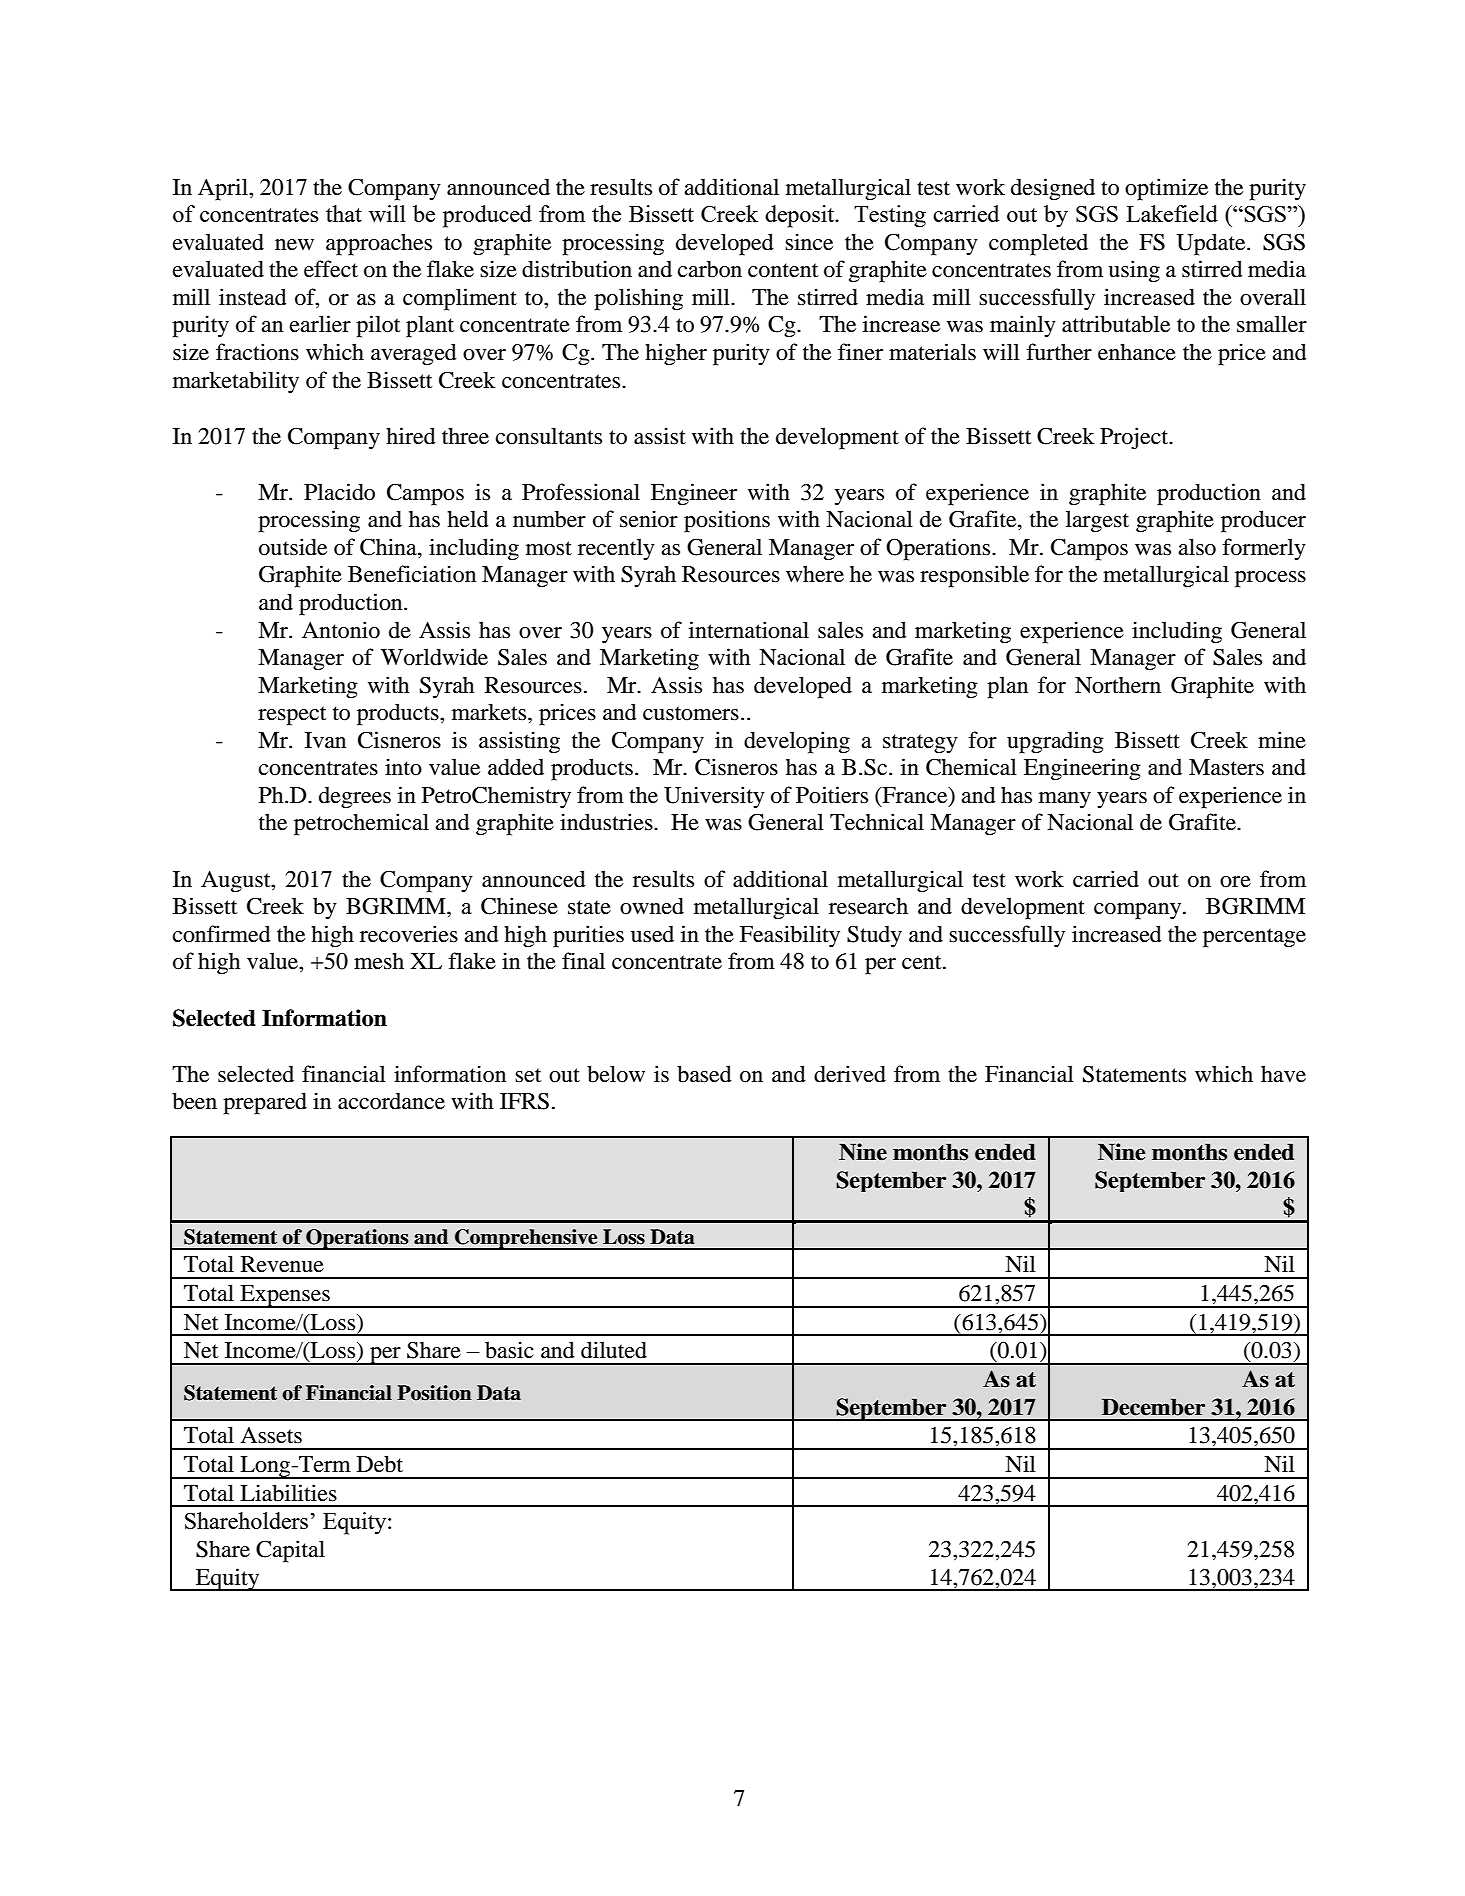 The height and width of the screenshot is (1896, 1465). Describe the element at coordinates (344, 213) in the screenshot. I see `that` at that location.
